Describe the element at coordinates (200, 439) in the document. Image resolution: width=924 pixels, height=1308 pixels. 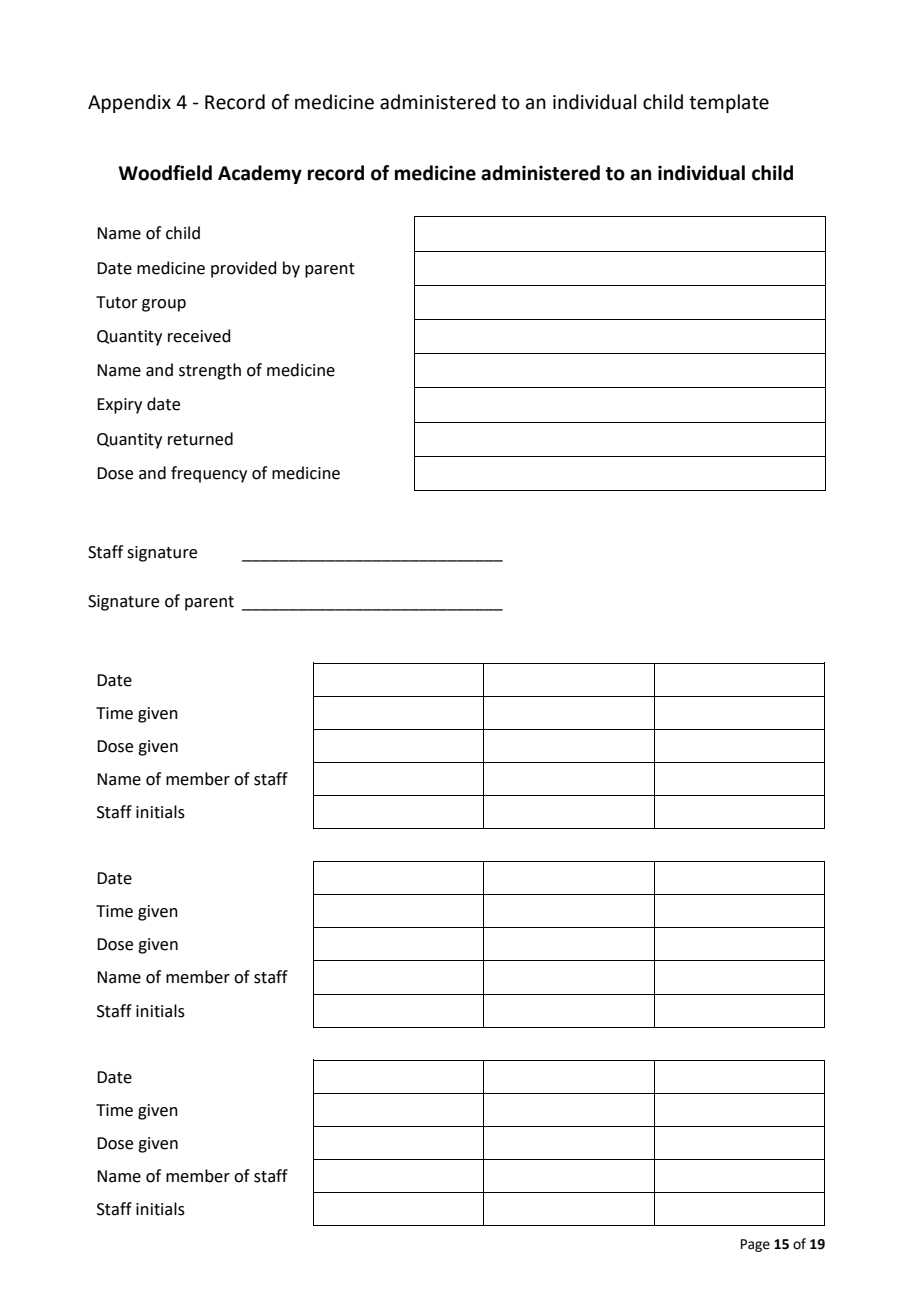
I see `returned` at that location.
